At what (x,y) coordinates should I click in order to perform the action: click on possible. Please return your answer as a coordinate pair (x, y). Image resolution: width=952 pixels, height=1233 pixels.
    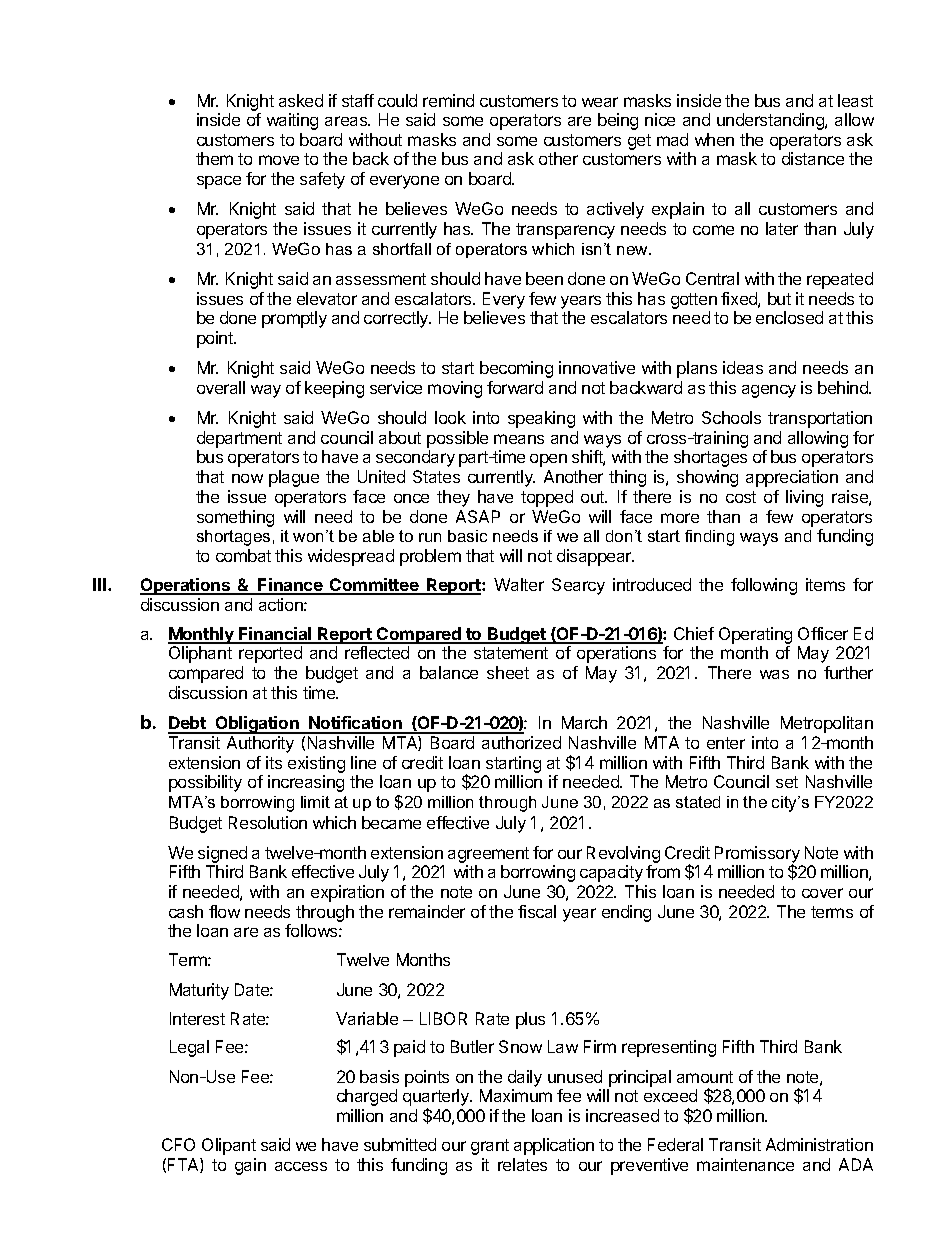
    Looking at the image, I should click on (457, 439).
